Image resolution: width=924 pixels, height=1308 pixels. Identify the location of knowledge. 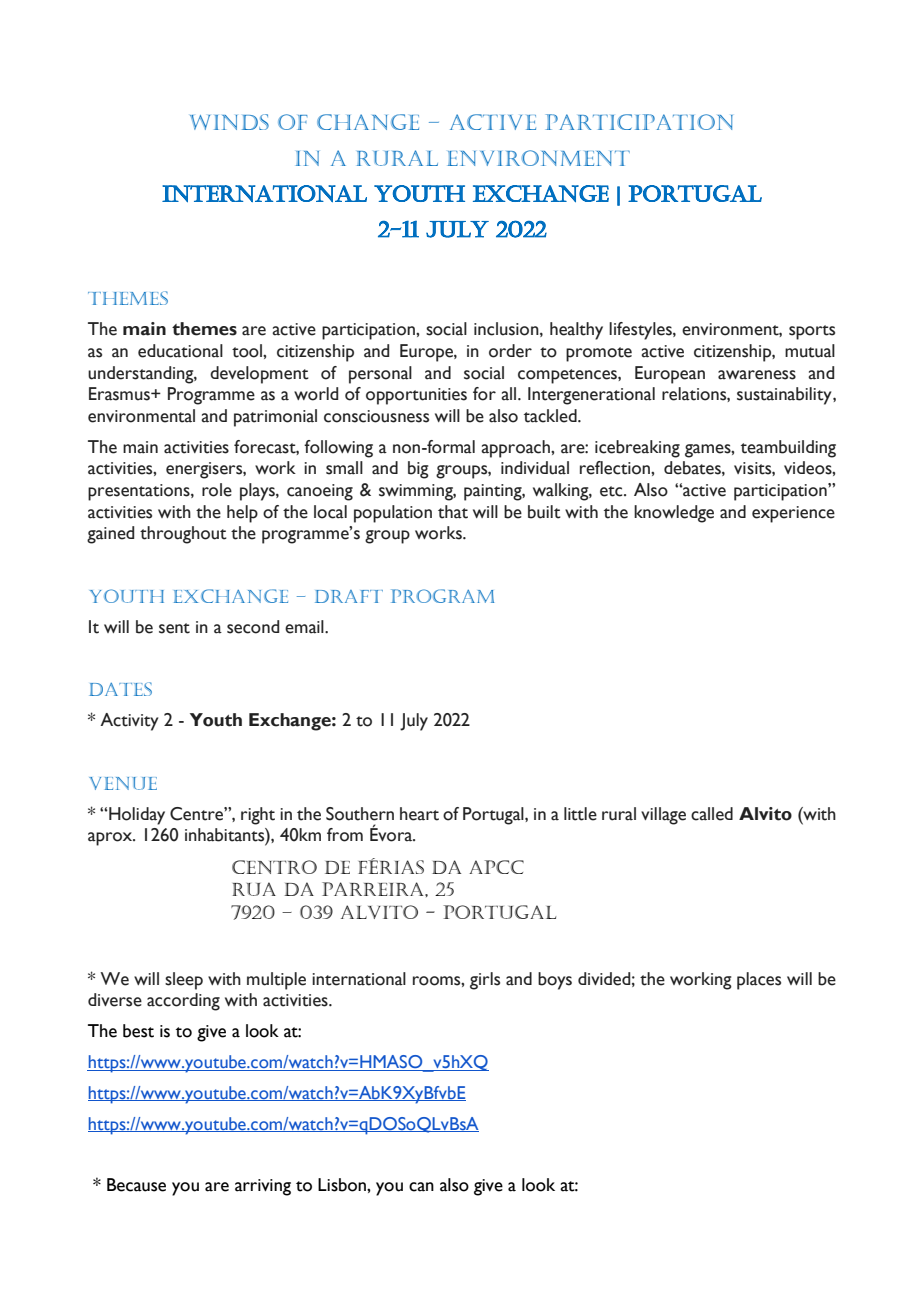
(674, 514).
